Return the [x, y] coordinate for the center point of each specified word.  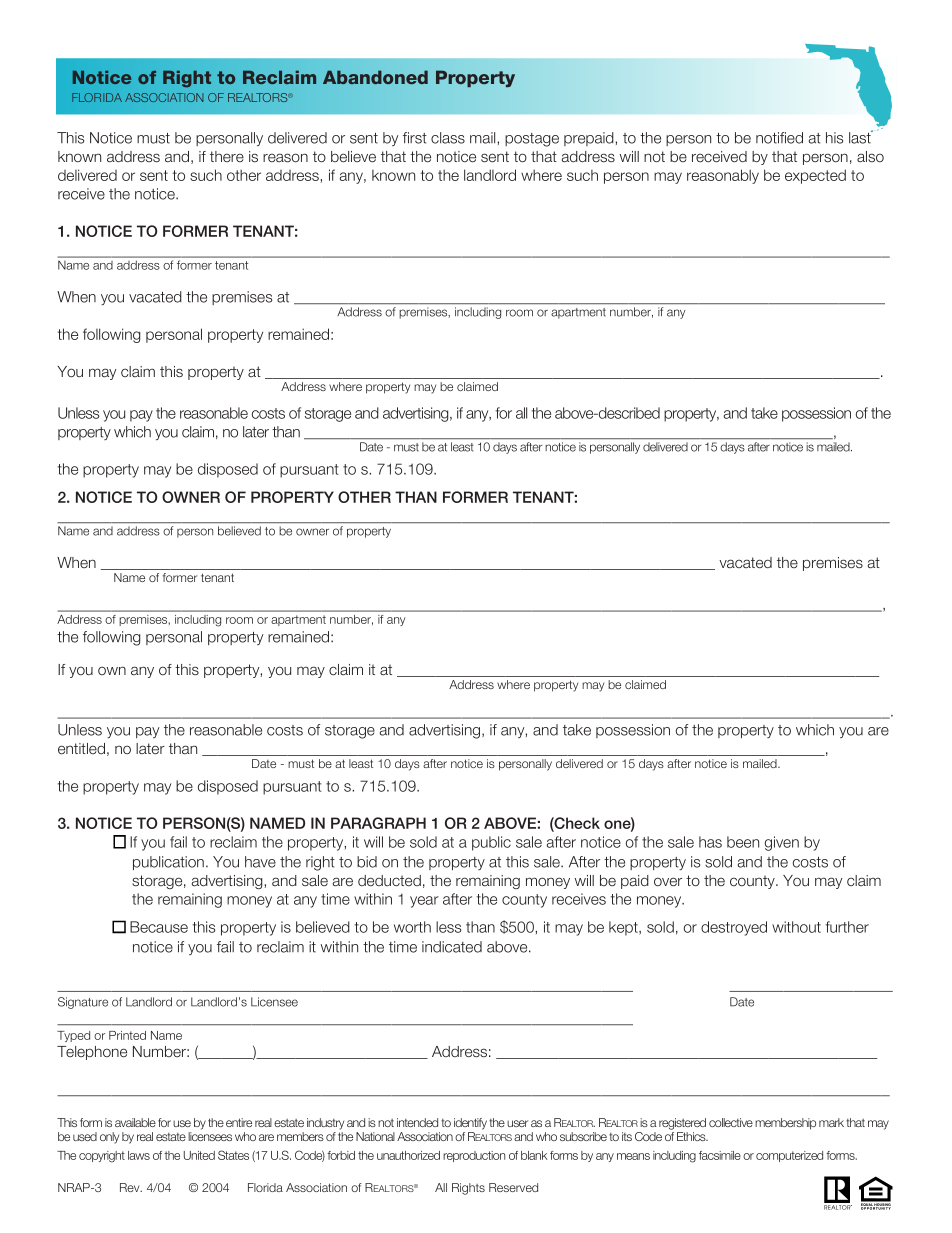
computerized [789, 1156]
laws [139, 1155]
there [227, 156]
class [448, 138]
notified [779, 138]
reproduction [474, 1156]
